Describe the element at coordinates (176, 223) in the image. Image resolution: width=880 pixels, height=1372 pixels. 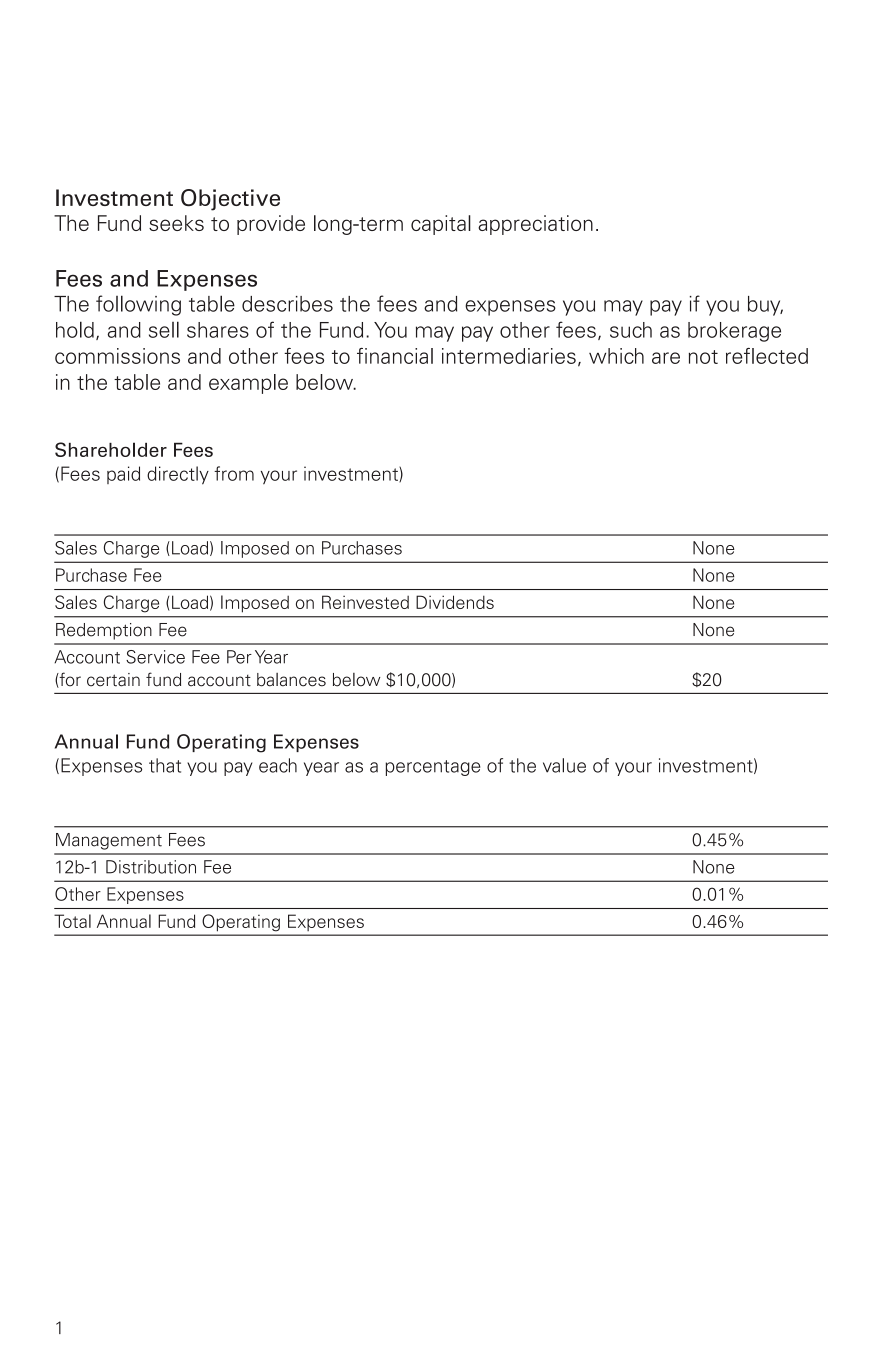
I see `seeks` at that location.
